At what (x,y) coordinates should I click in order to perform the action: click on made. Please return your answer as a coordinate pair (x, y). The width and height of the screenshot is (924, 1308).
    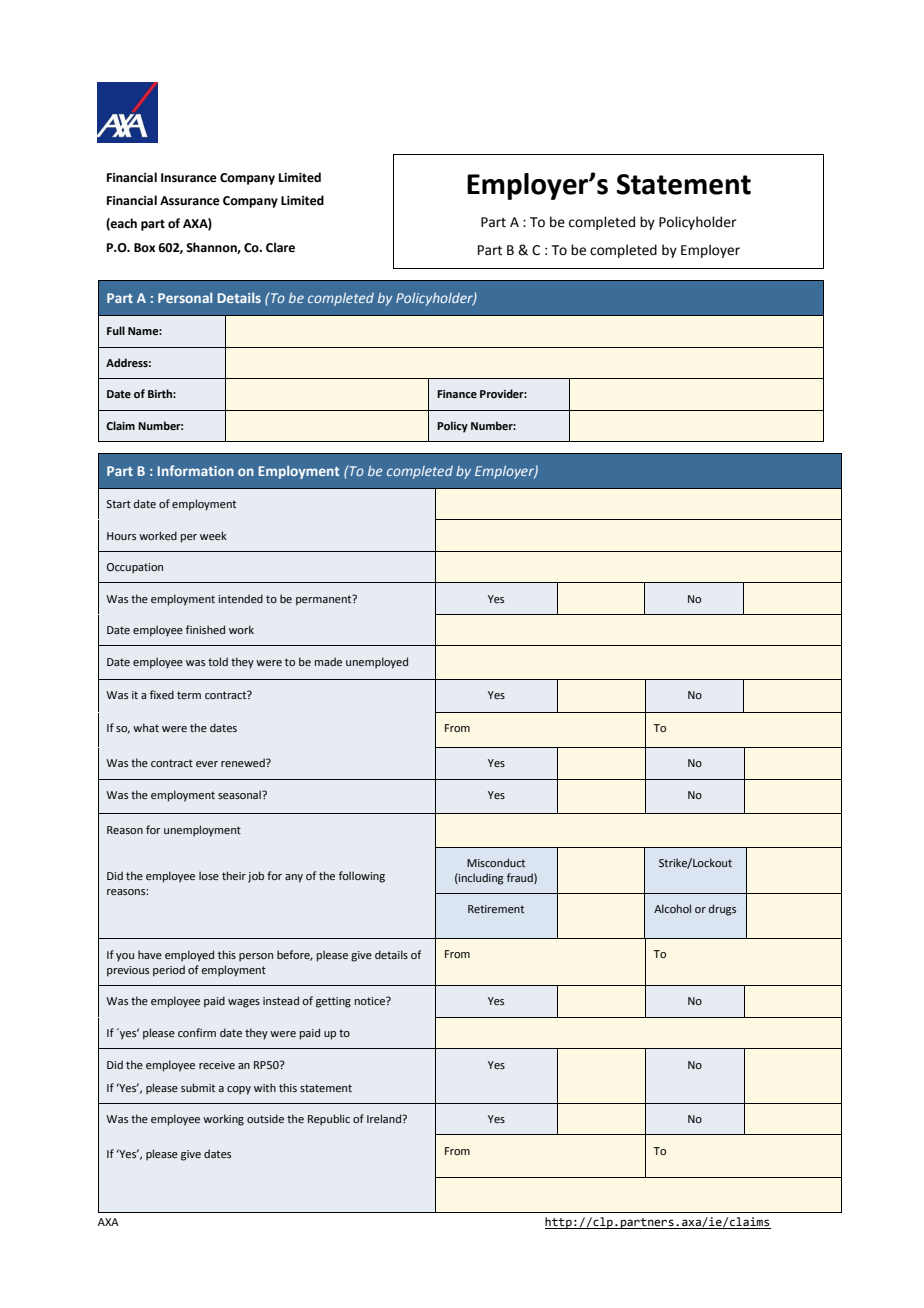
    Looking at the image, I should click on (328, 661).
